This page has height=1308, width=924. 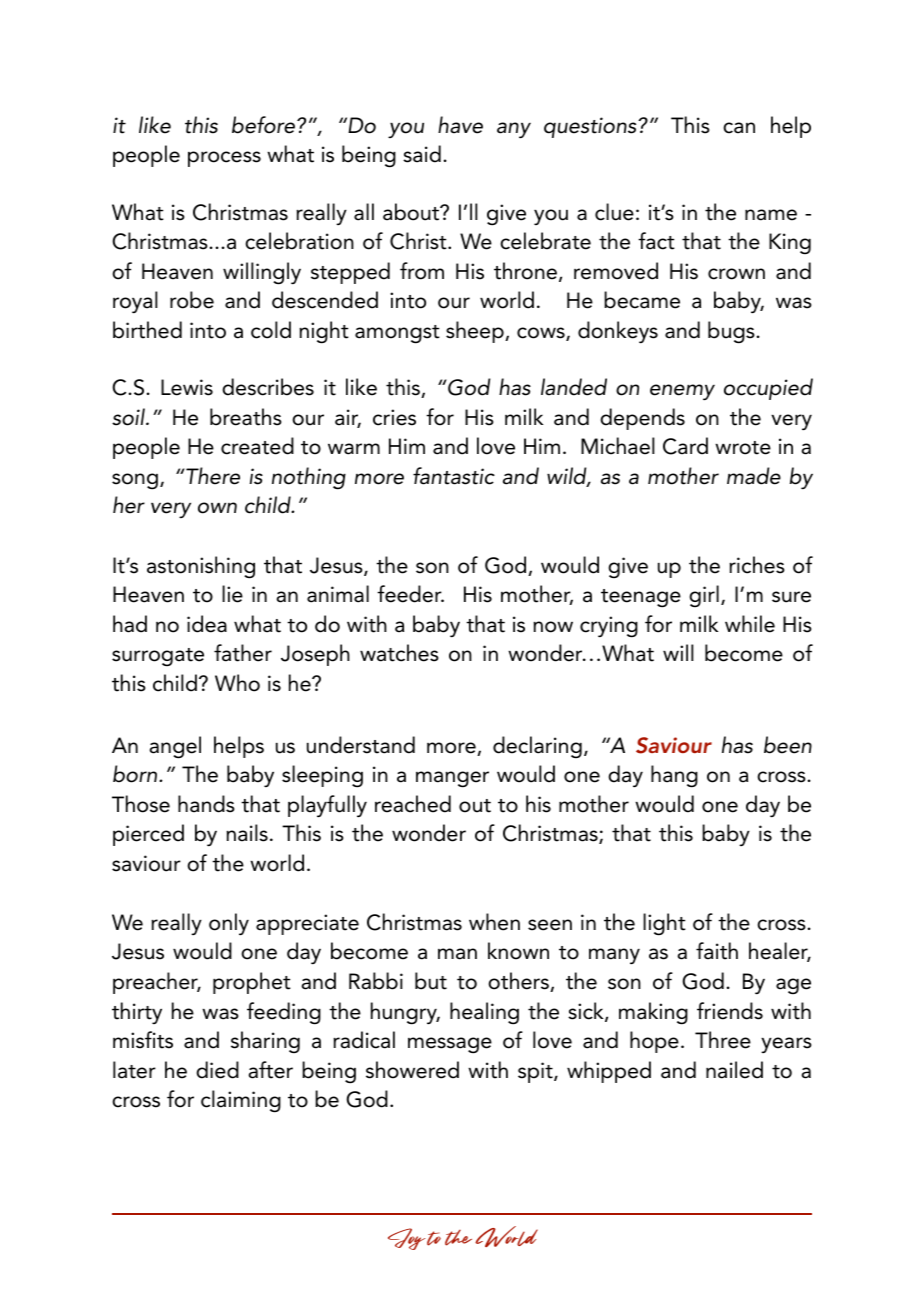 I want to click on Joy, so click(x=406, y=1239).
